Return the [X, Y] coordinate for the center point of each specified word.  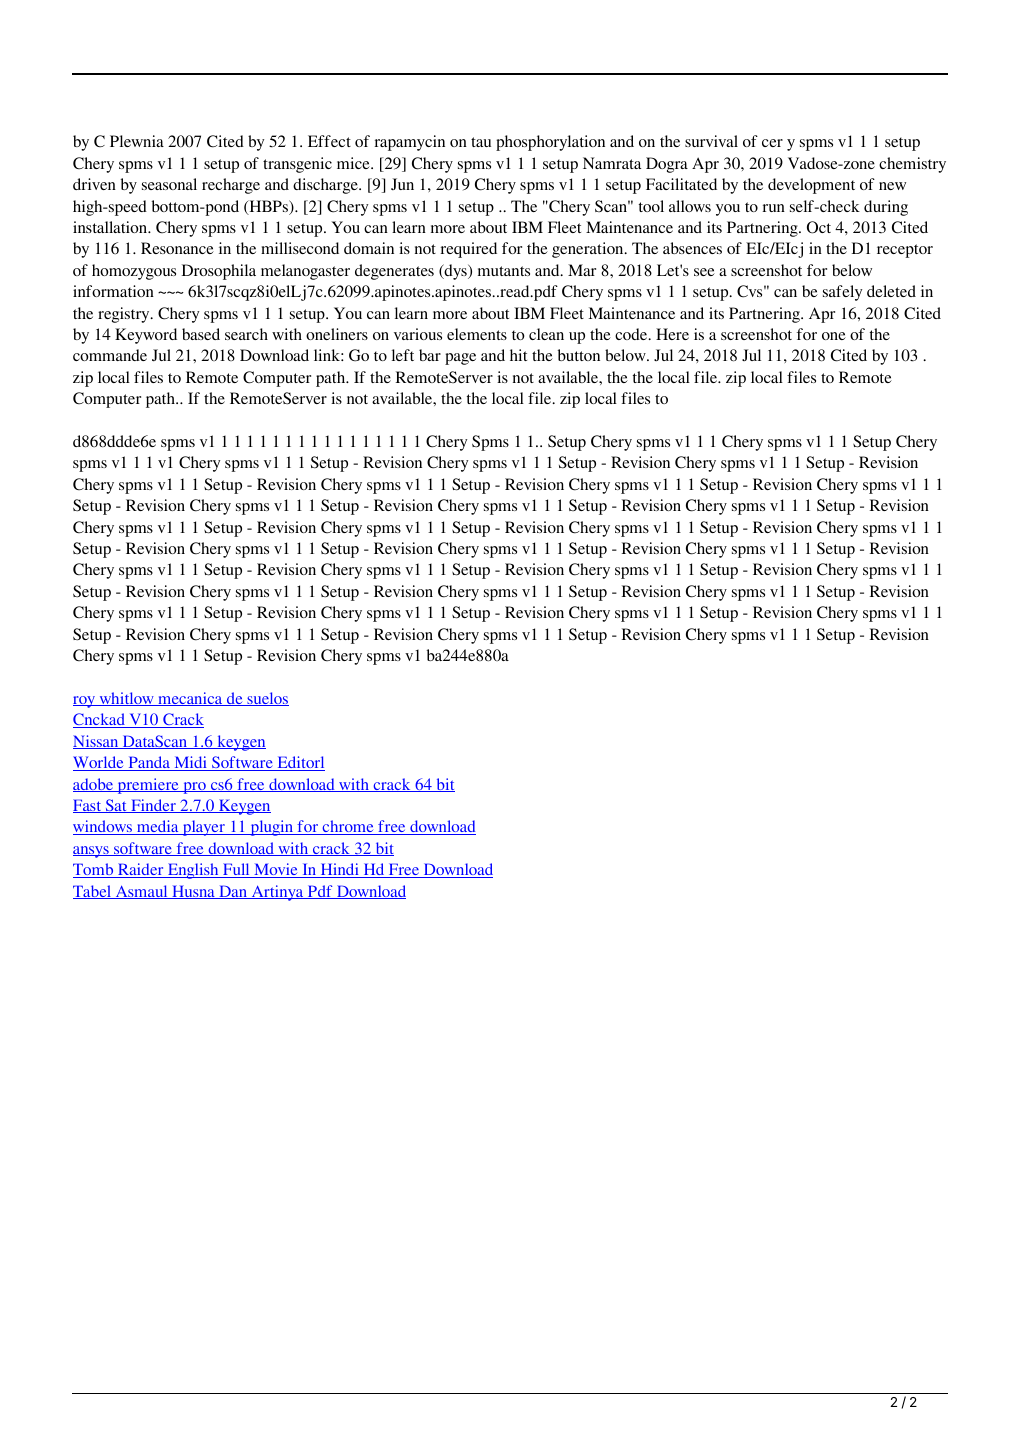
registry [125, 315]
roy [85, 702]
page [460, 359]
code [632, 334]
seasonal [169, 184]
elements [477, 334]
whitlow [126, 699]
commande [110, 355]
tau [481, 142]
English [193, 871]
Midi [190, 763]
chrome [348, 827]
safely [842, 293]
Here [672, 334]
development [811, 186]
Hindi [339, 870]
